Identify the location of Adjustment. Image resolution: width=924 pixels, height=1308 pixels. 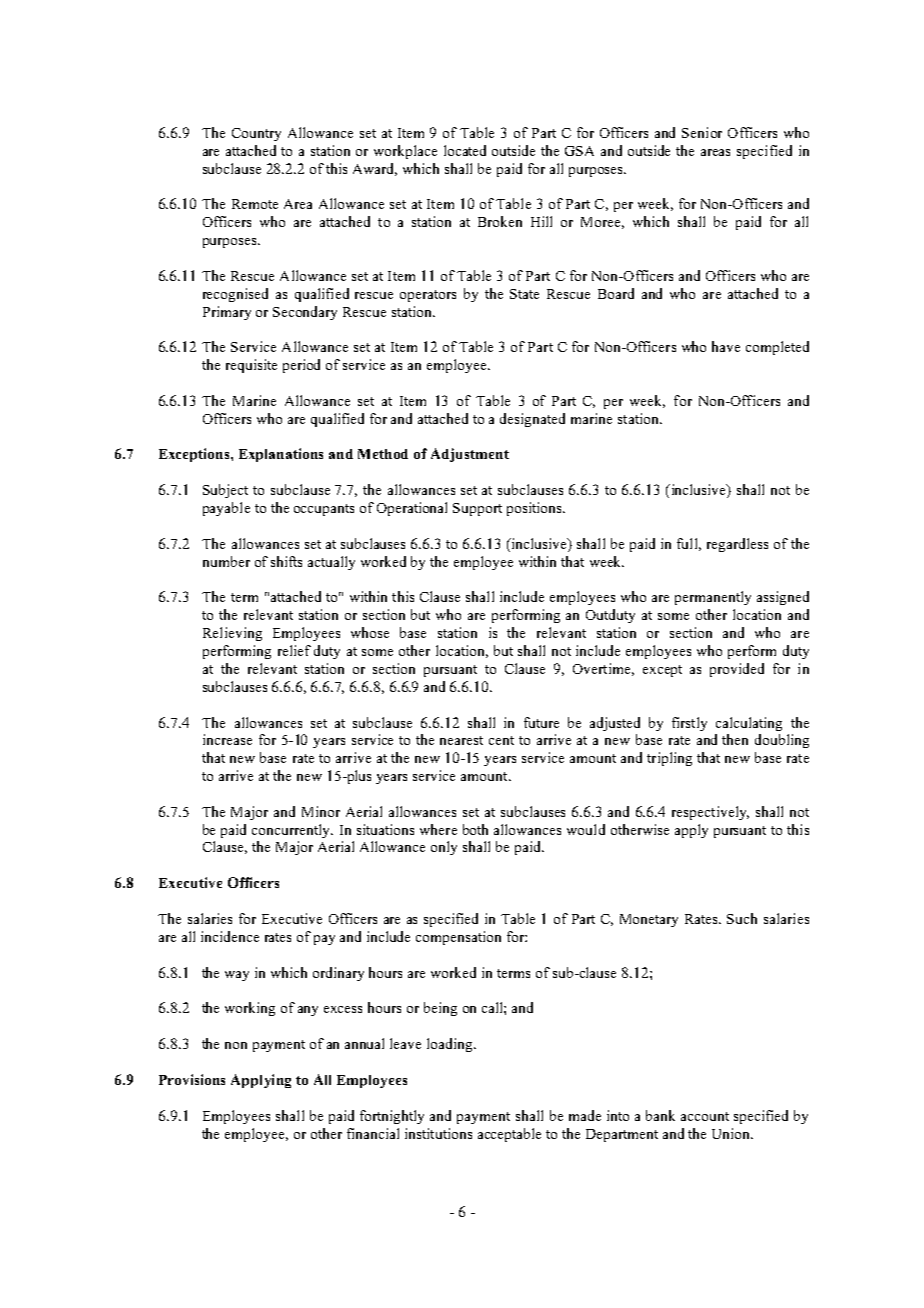
(470, 455).
